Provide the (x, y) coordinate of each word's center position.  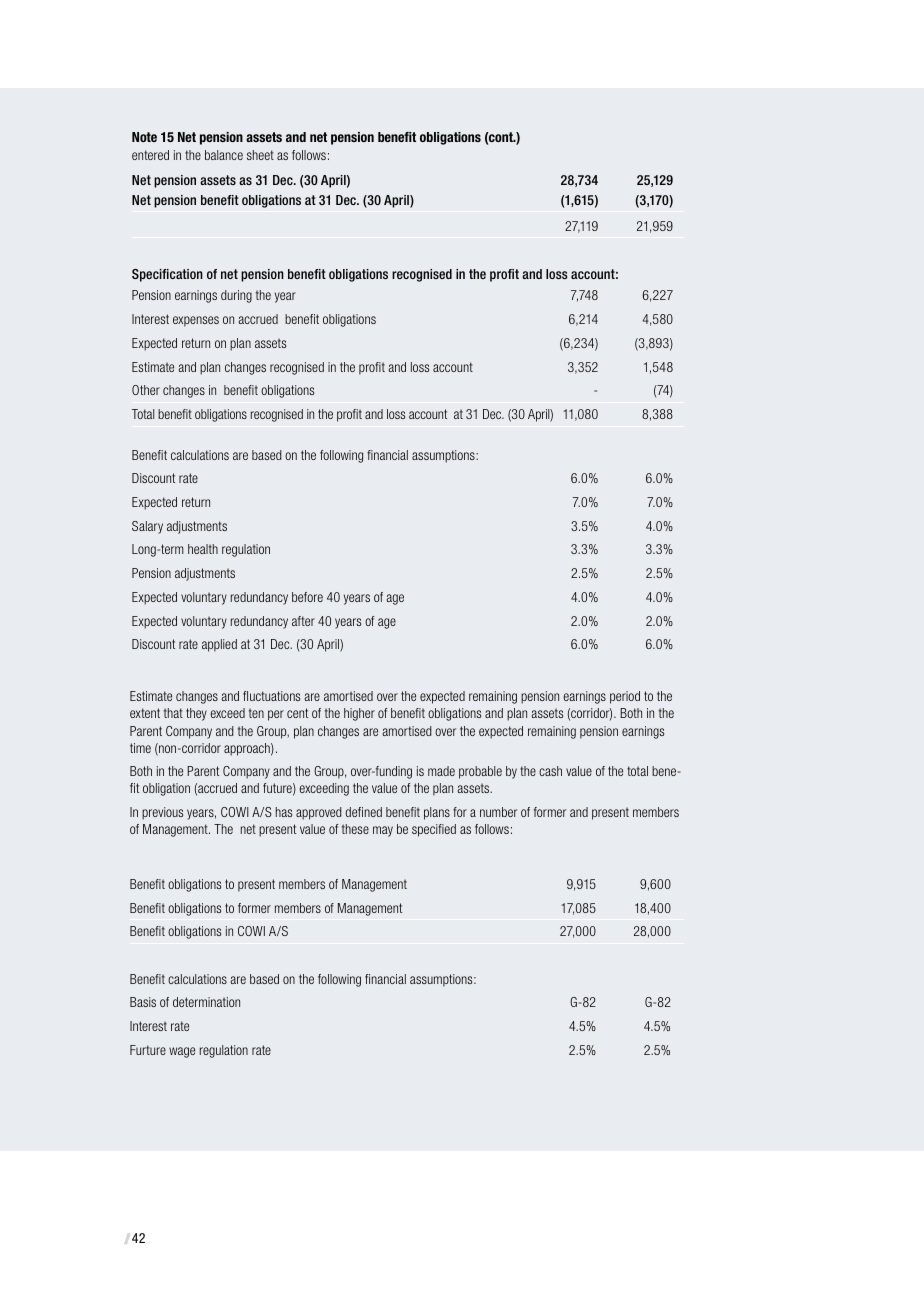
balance (224, 155)
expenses (196, 321)
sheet (260, 155)
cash (550, 771)
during (236, 296)
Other (146, 390)
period (625, 697)
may (383, 831)
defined (363, 812)
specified (434, 830)
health (203, 549)
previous (162, 813)
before (307, 597)
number (498, 812)
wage (182, 1052)
